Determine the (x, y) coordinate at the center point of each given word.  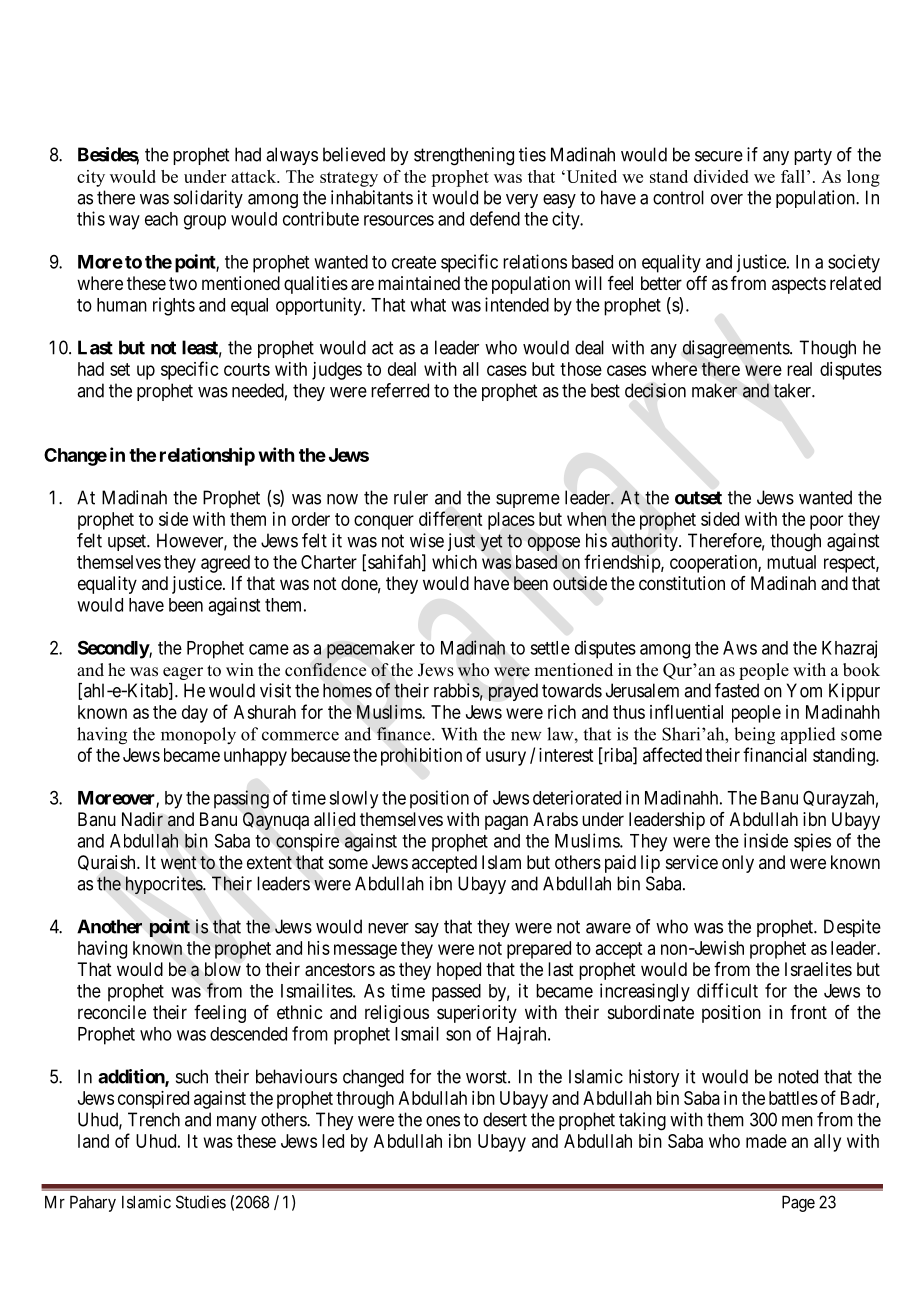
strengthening (464, 156)
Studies (201, 1202)
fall (793, 176)
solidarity (208, 199)
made (766, 1141)
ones (443, 1121)
